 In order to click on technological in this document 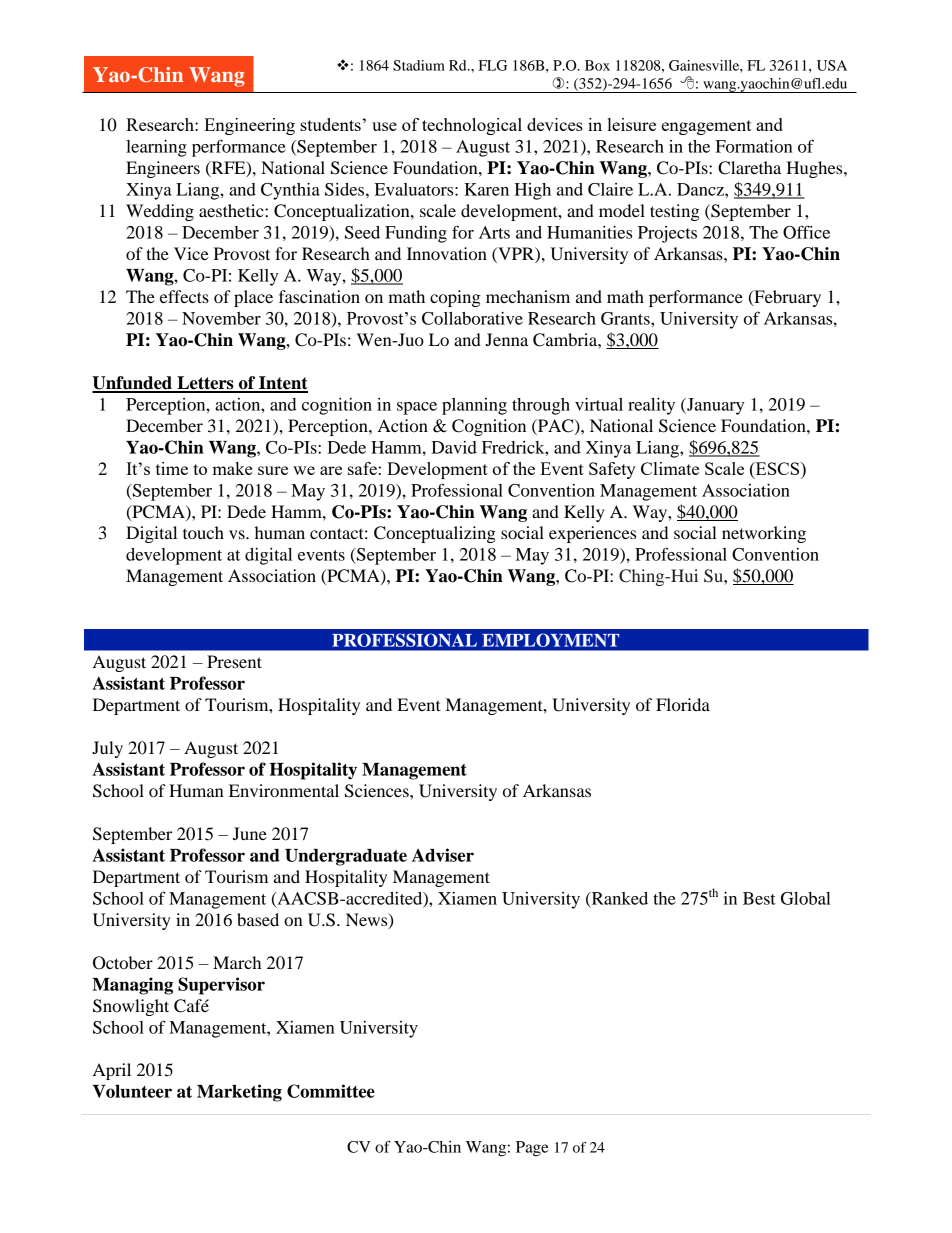, I will do `click(472, 126)`.
